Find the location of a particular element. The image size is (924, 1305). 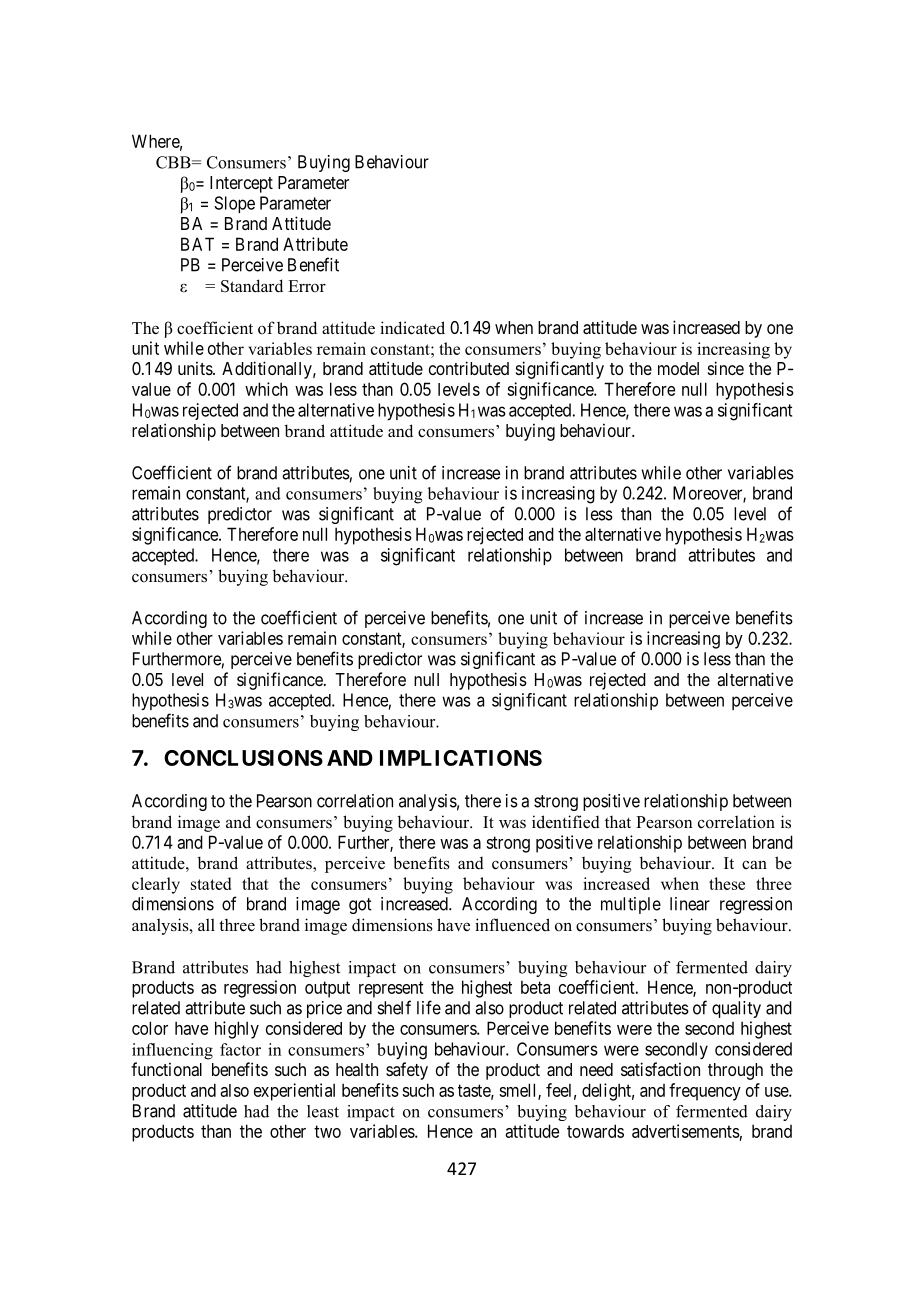

these is located at coordinates (727, 883).
